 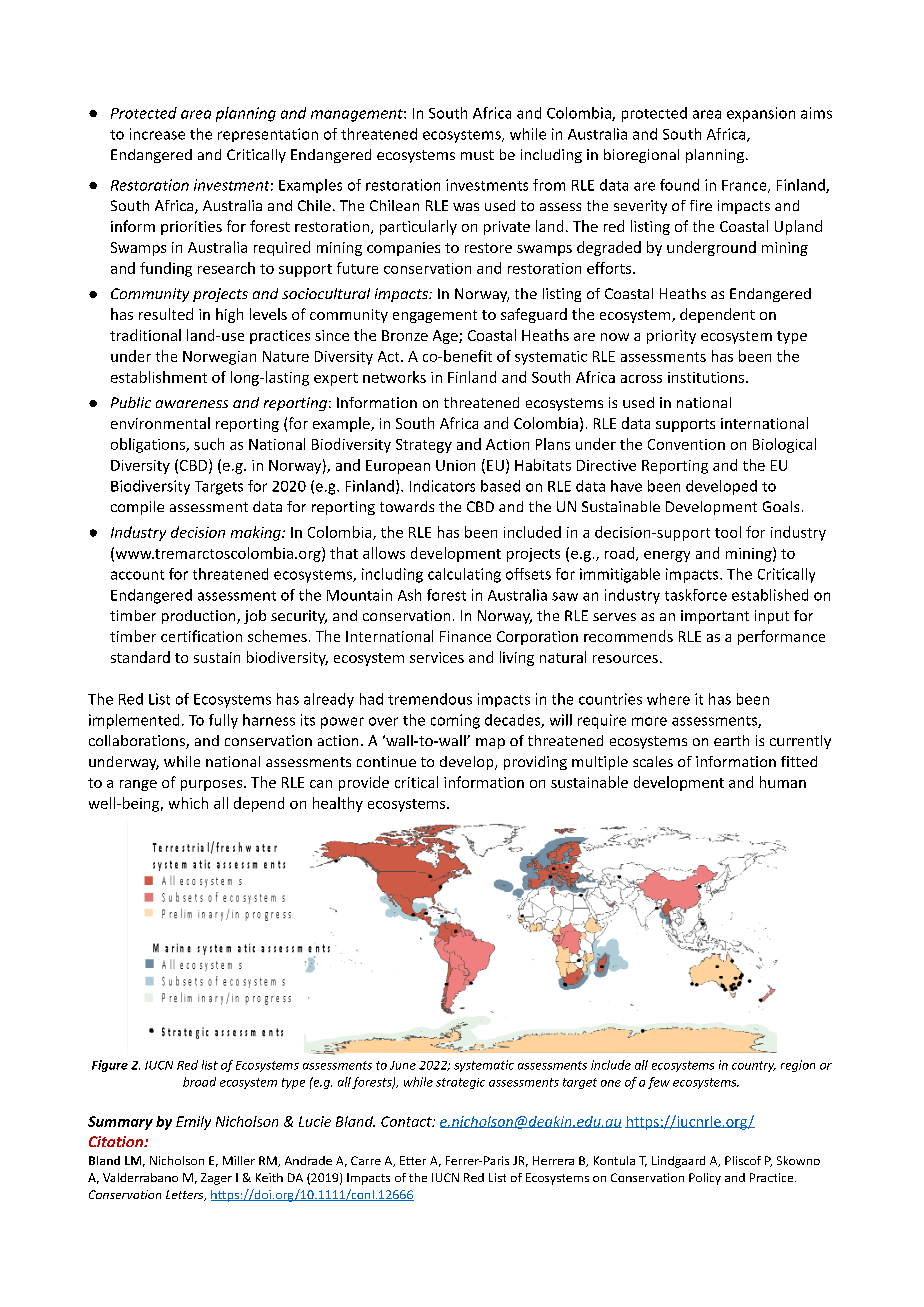 I want to click on awareness, so click(x=192, y=404).
